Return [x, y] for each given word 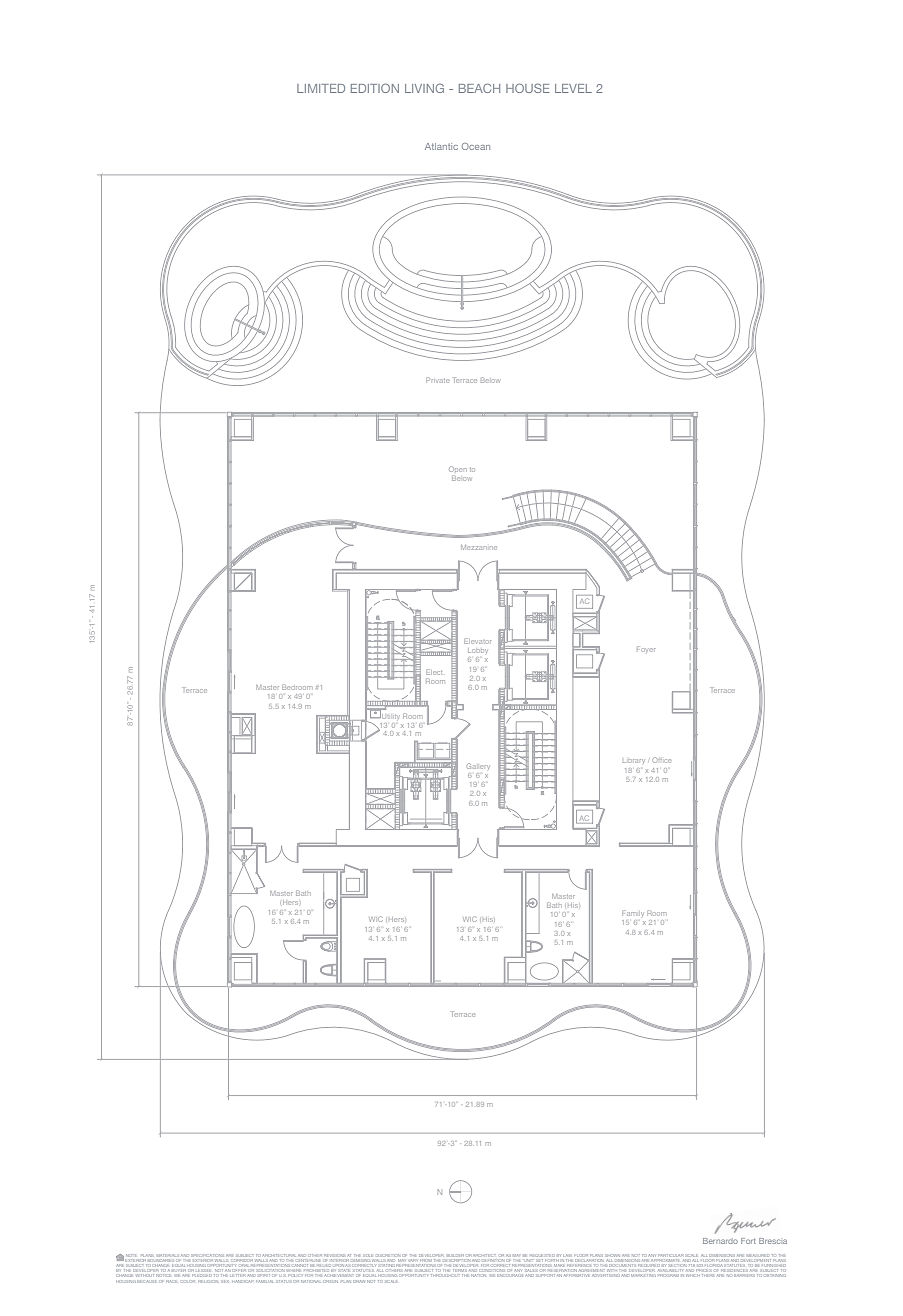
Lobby [477, 651]
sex [226, 1282]
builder [455, 1255]
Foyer [646, 650]
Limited [321, 88]
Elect [434, 673]
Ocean [476, 146]
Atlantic [441, 146]
